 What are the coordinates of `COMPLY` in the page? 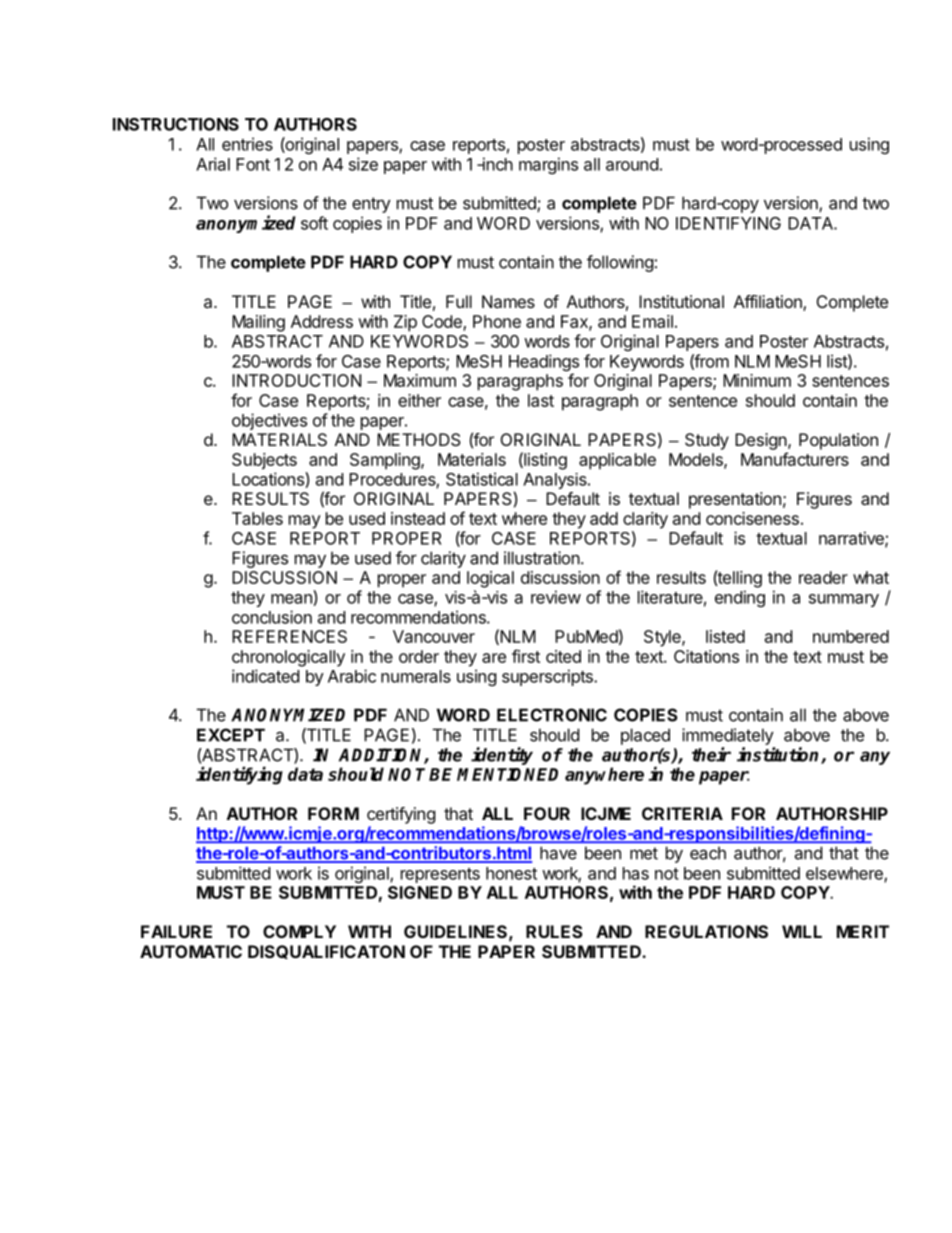 It's located at (299, 931).
